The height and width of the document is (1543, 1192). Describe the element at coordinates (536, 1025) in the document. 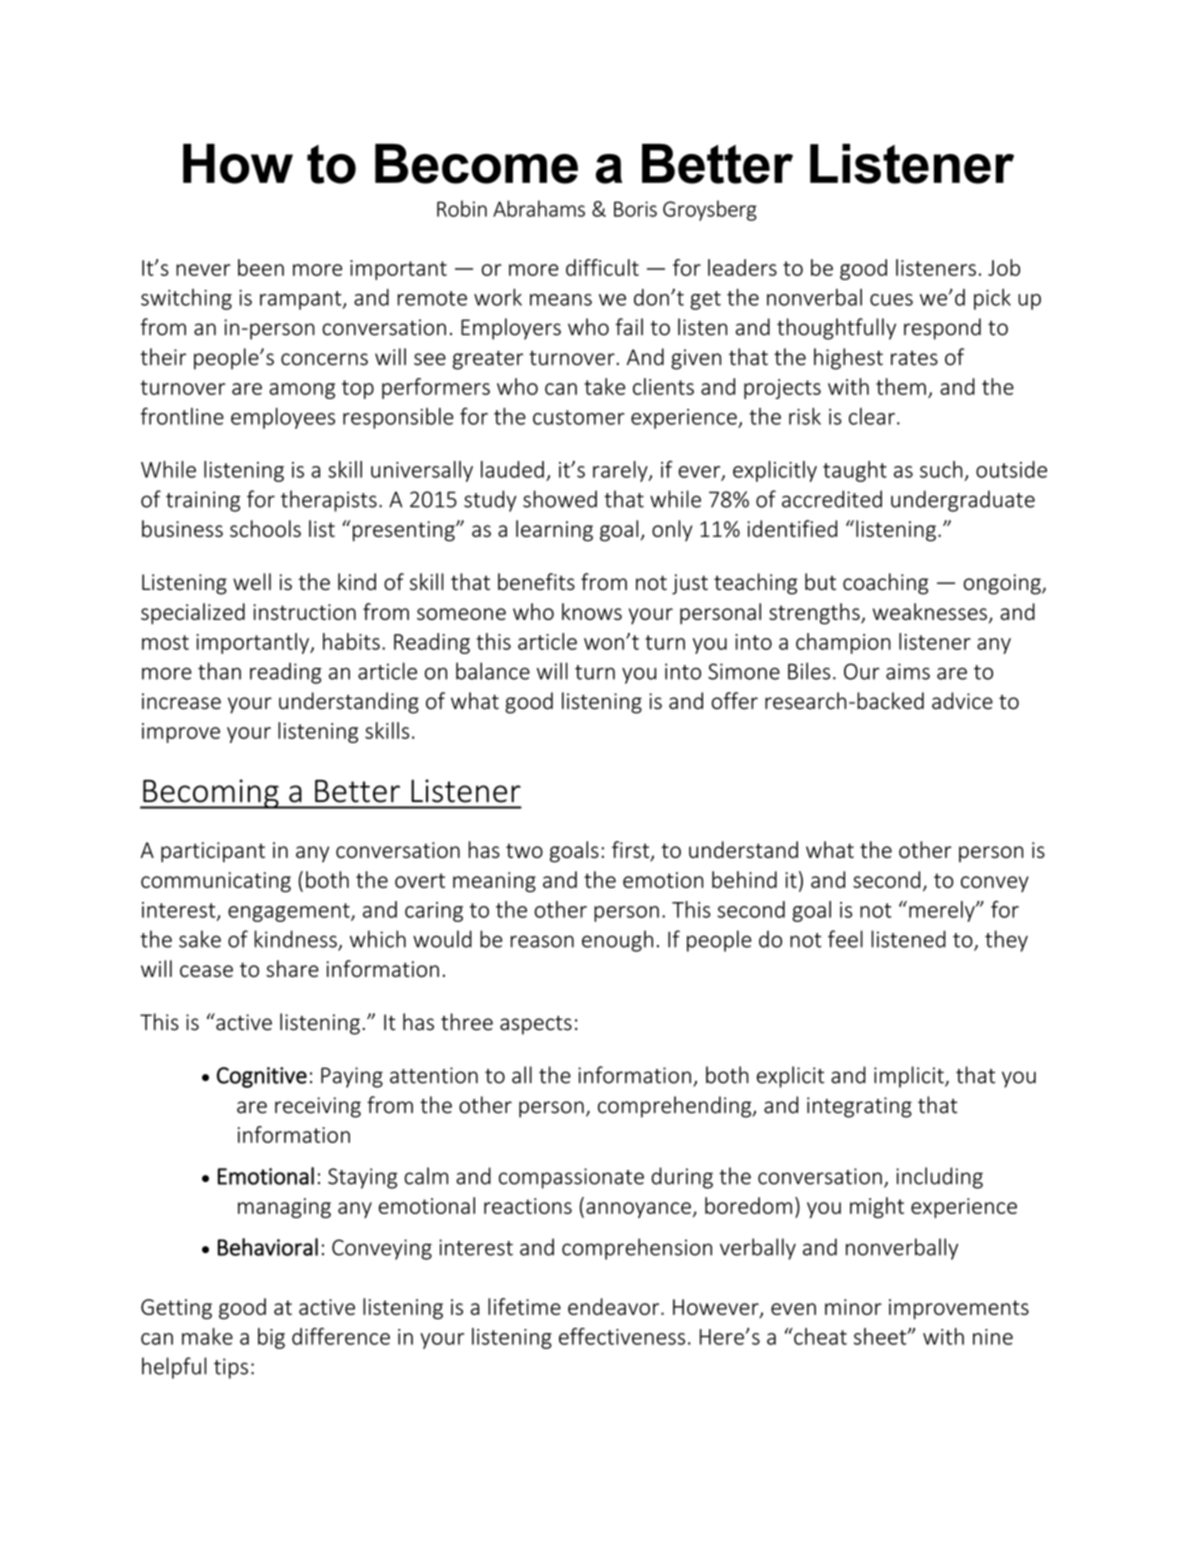

I see `aspects` at that location.
